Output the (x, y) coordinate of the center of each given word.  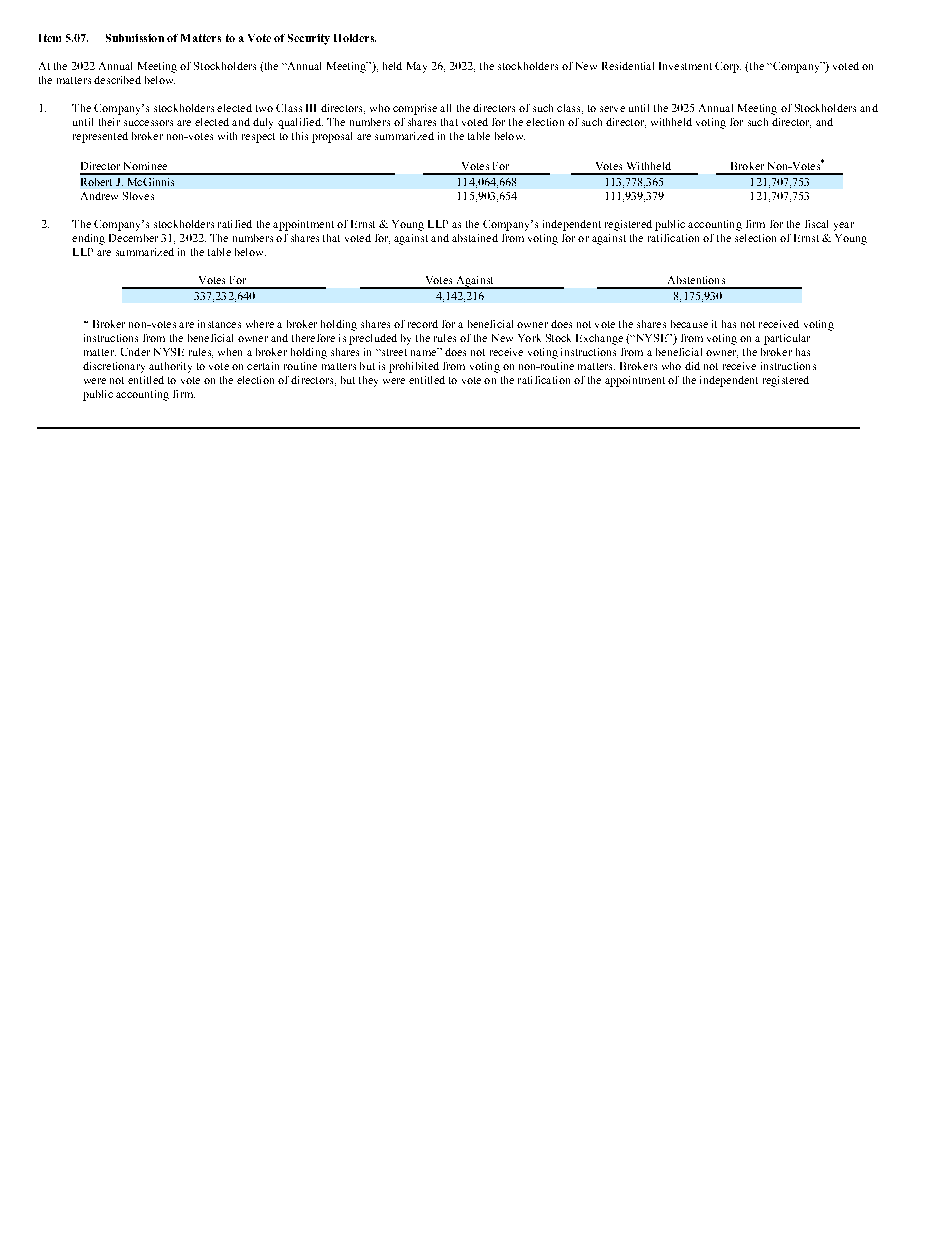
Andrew (99, 196)
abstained (475, 238)
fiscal (816, 224)
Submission (135, 38)
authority (170, 367)
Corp (728, 67)
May (417, 67)
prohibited (414, 367)
